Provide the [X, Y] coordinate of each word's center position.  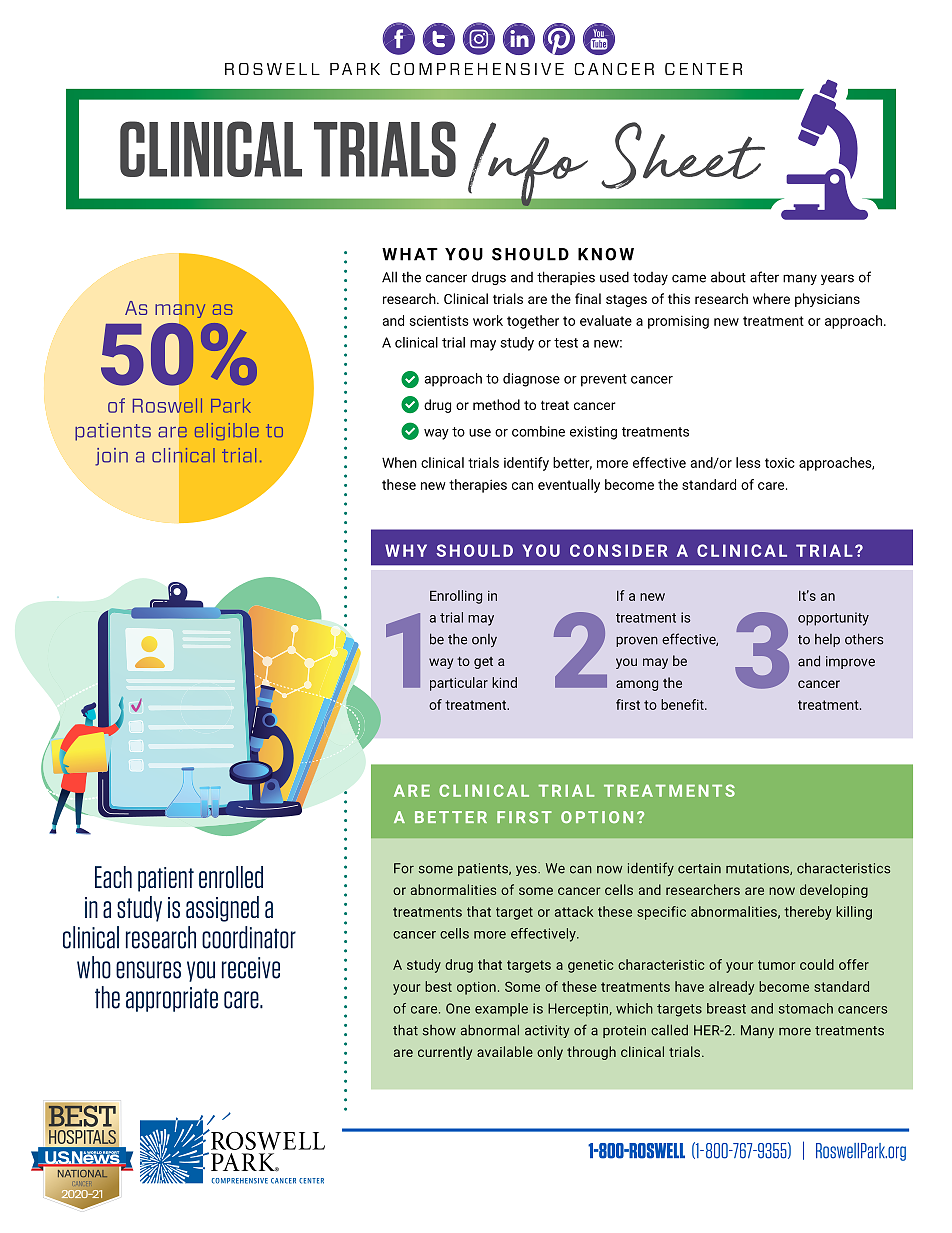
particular [459, 684]
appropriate [172, 999]
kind [504, 682]
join [111, 457]
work [488, 320]
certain [699, 868]
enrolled [231, 877]
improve [850, 662]
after [764, 277]
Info [527, 165]
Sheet [683, 155]
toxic [780, 463]
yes [527, 870]
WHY [406, 550]
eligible [227, 431]
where [771, 298]
